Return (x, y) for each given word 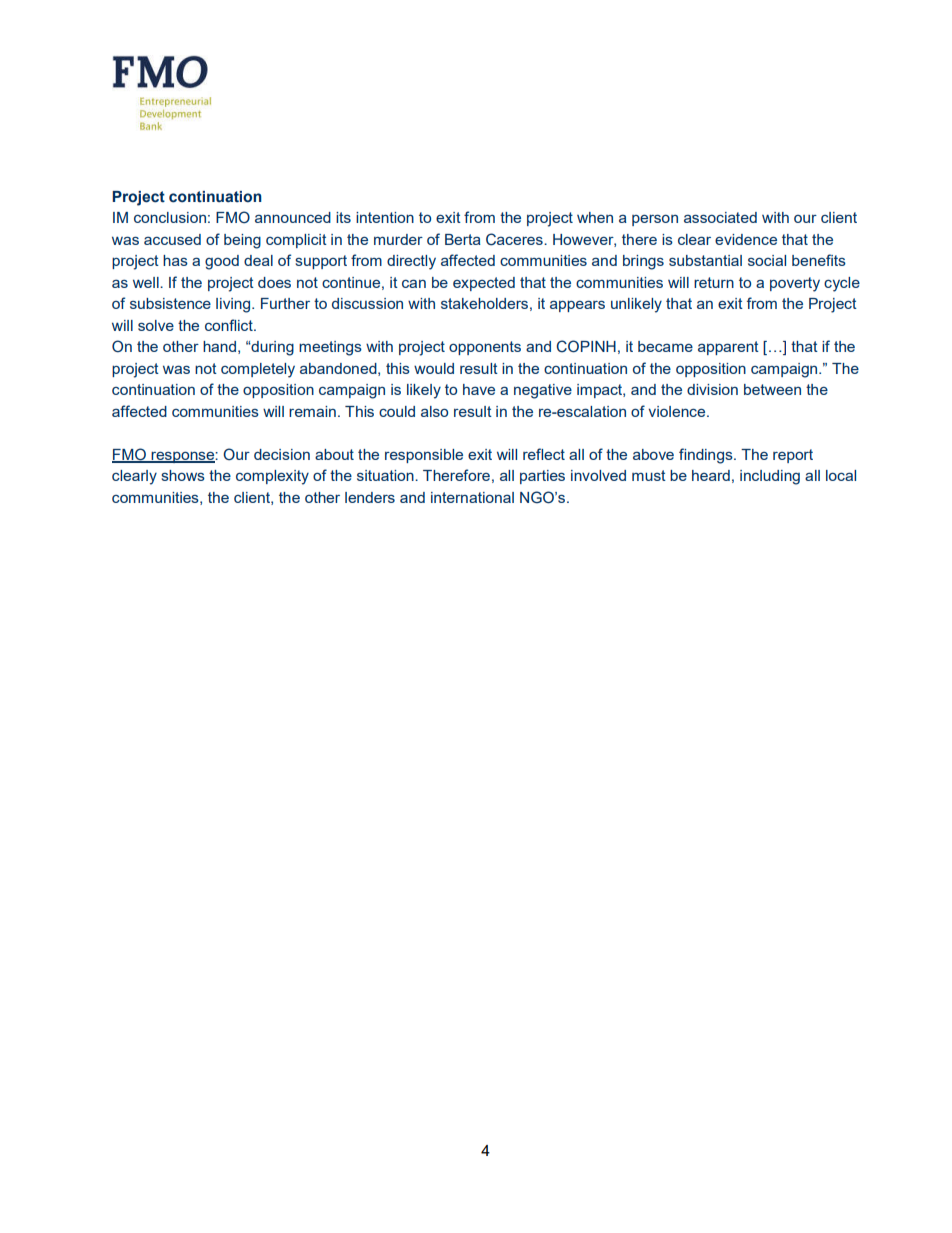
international (472, 497)
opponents (485, 348)
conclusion (170, 217)
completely (258, 370)
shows (183, 475)
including (770, 477)
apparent (728, 348)
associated (720, 217)
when (595, 217)
